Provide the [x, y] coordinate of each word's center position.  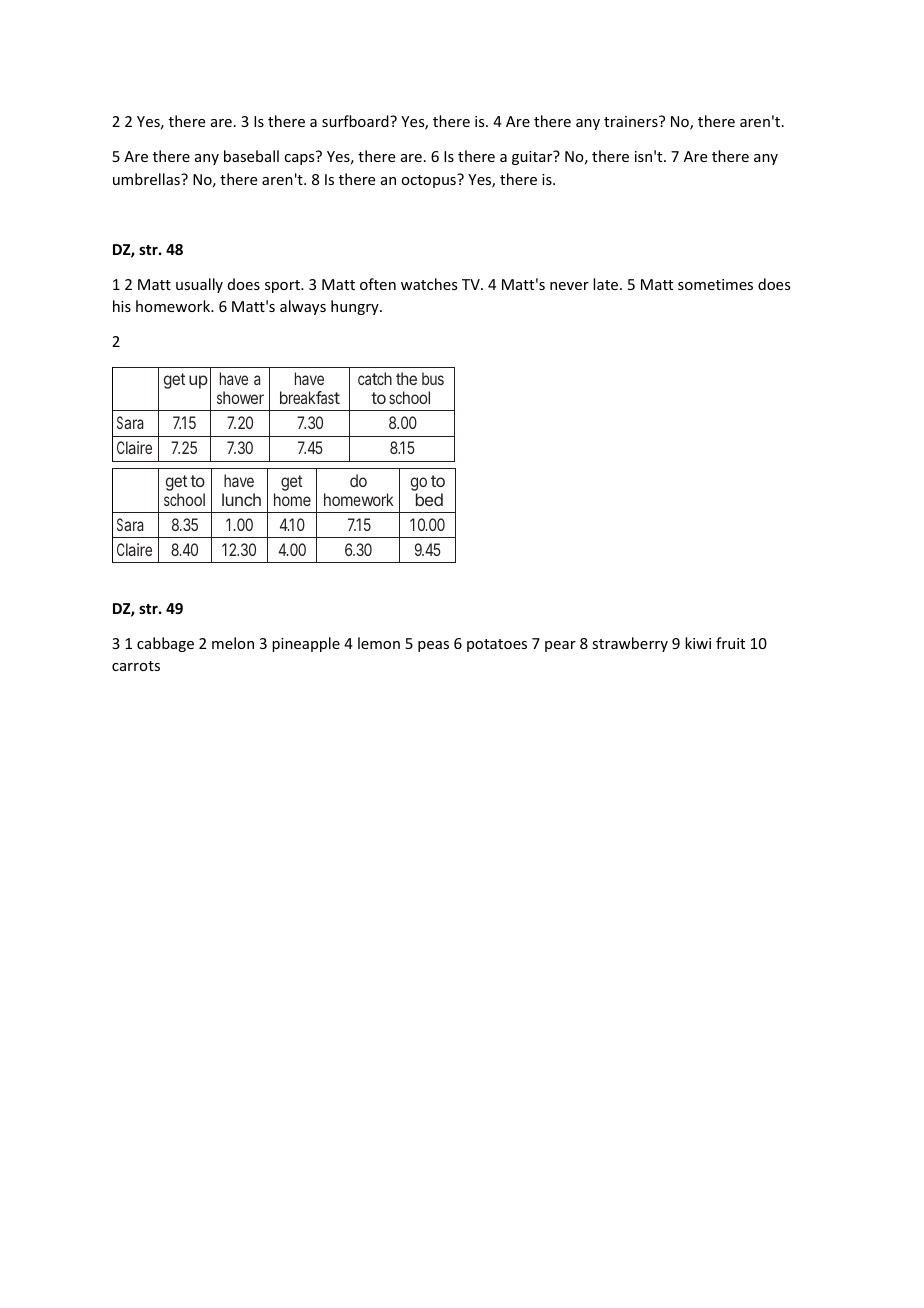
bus [433, 378]
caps [299, 159]
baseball [251, 156]
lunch [241, 499]
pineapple [306, 644]
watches [429, 284]
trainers [632, 121]
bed [429, 499]
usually [199, 285]
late [607, 284]
